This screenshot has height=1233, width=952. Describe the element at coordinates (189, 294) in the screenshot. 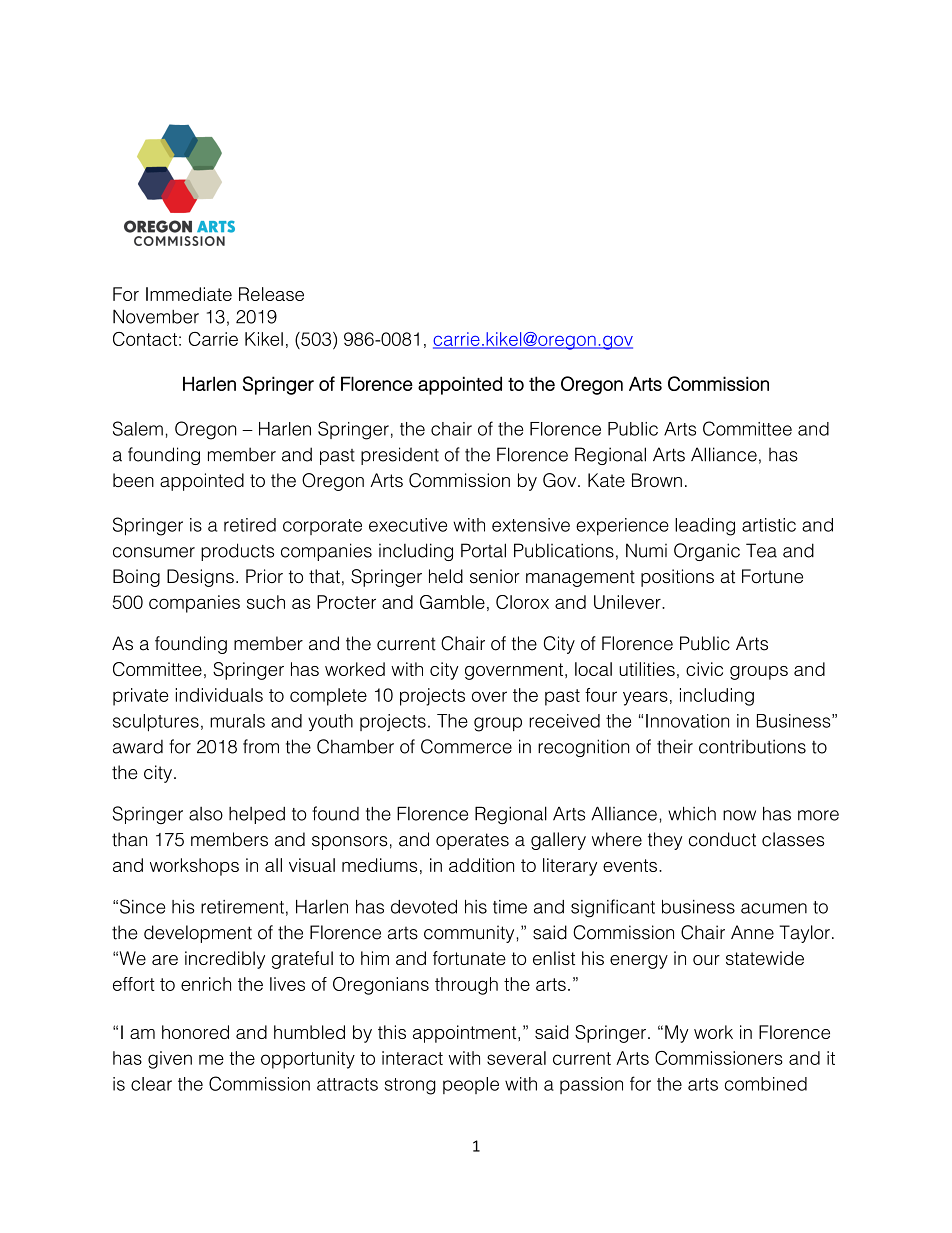

I see `Immediate` at that location.
